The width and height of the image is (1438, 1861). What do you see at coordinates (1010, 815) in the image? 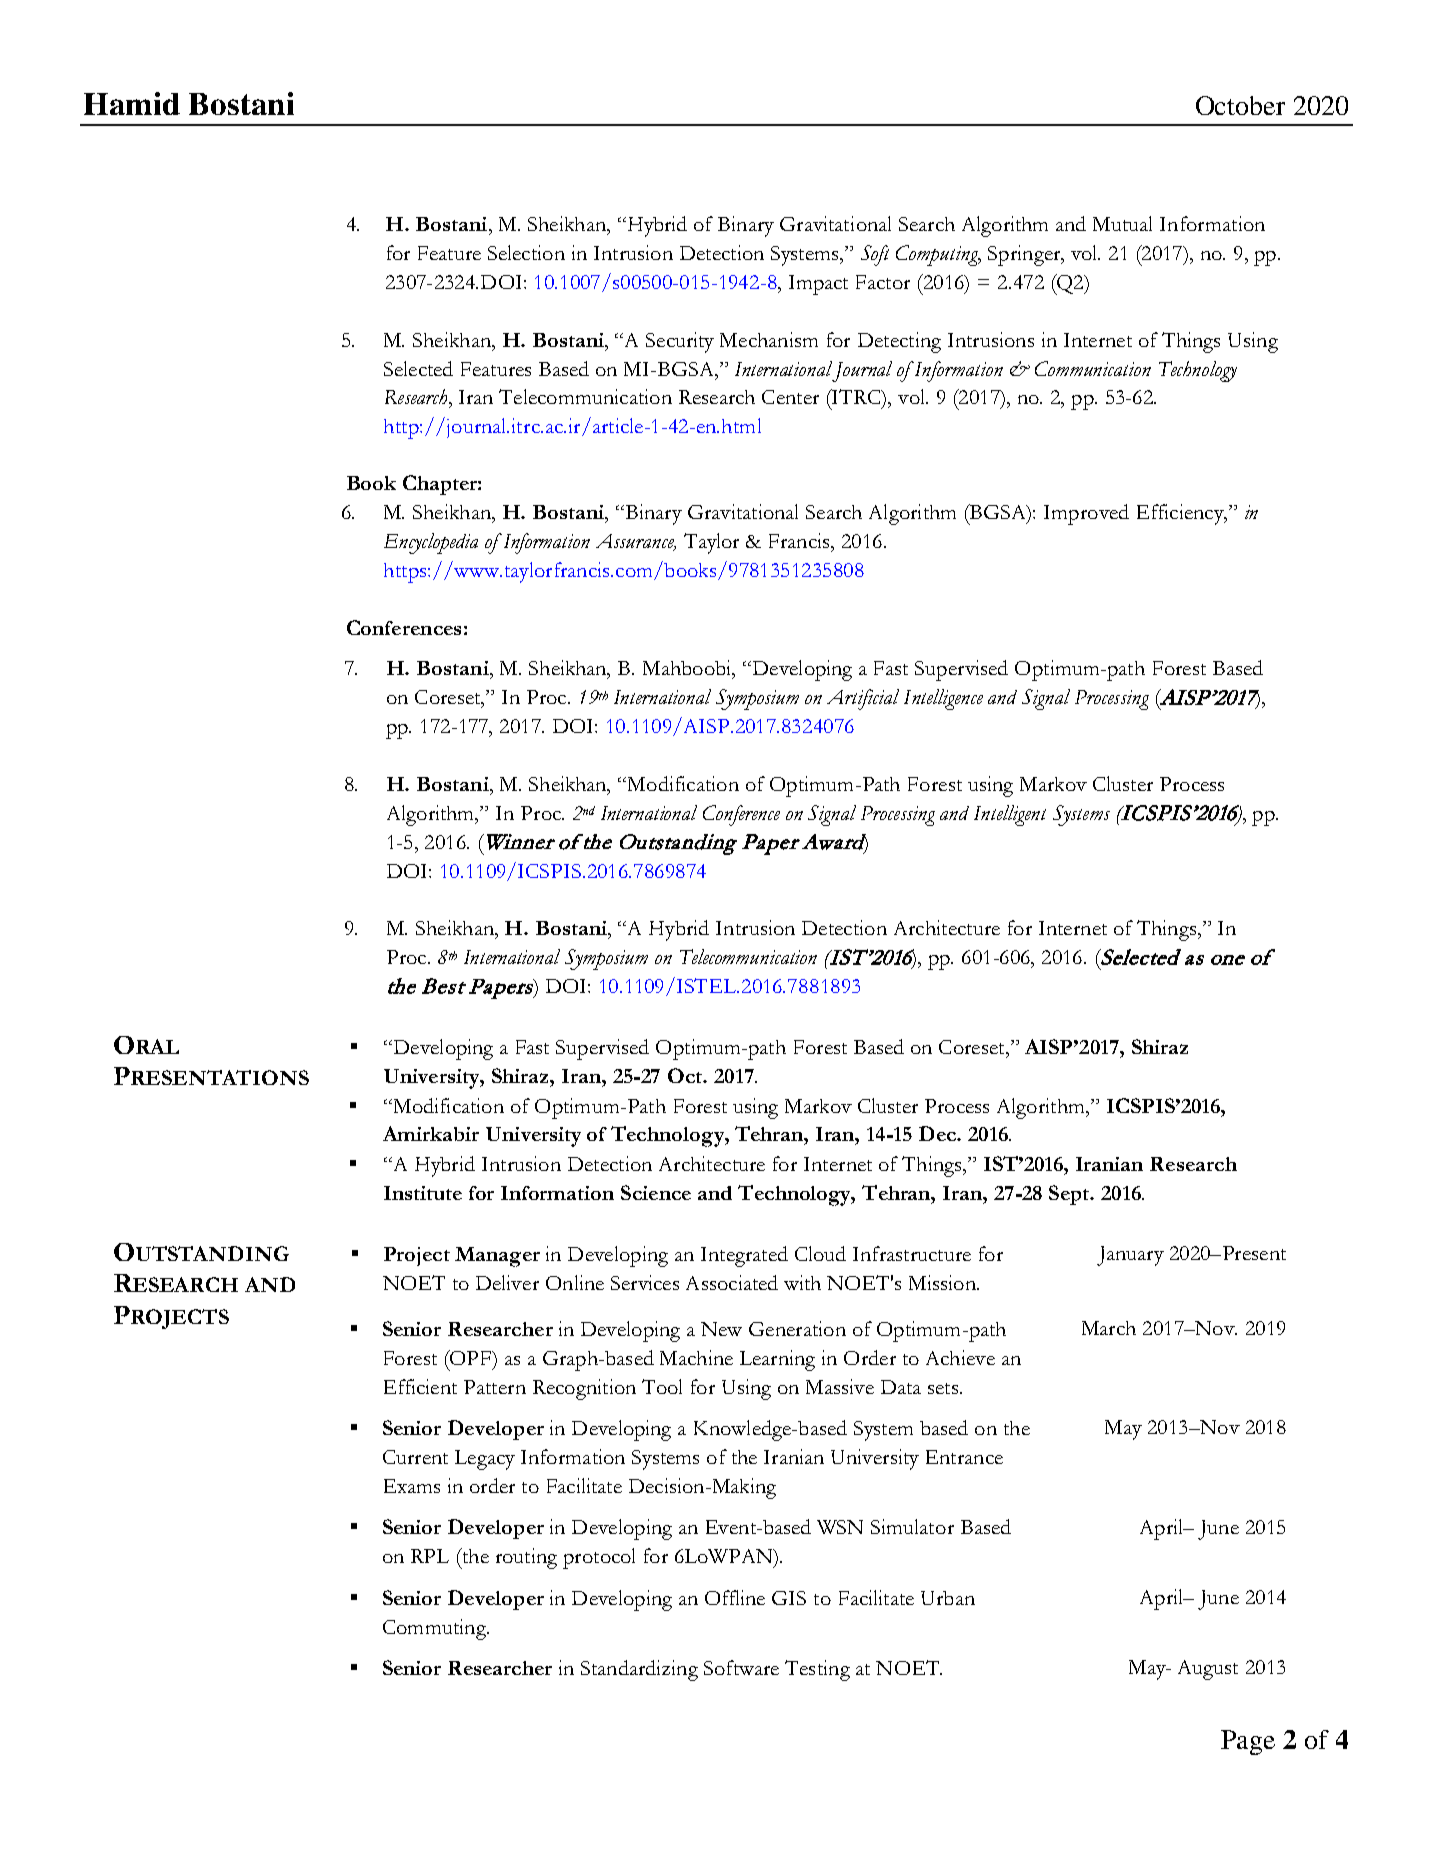
I see `Intelligent` at bounding box center [1010, 815].
